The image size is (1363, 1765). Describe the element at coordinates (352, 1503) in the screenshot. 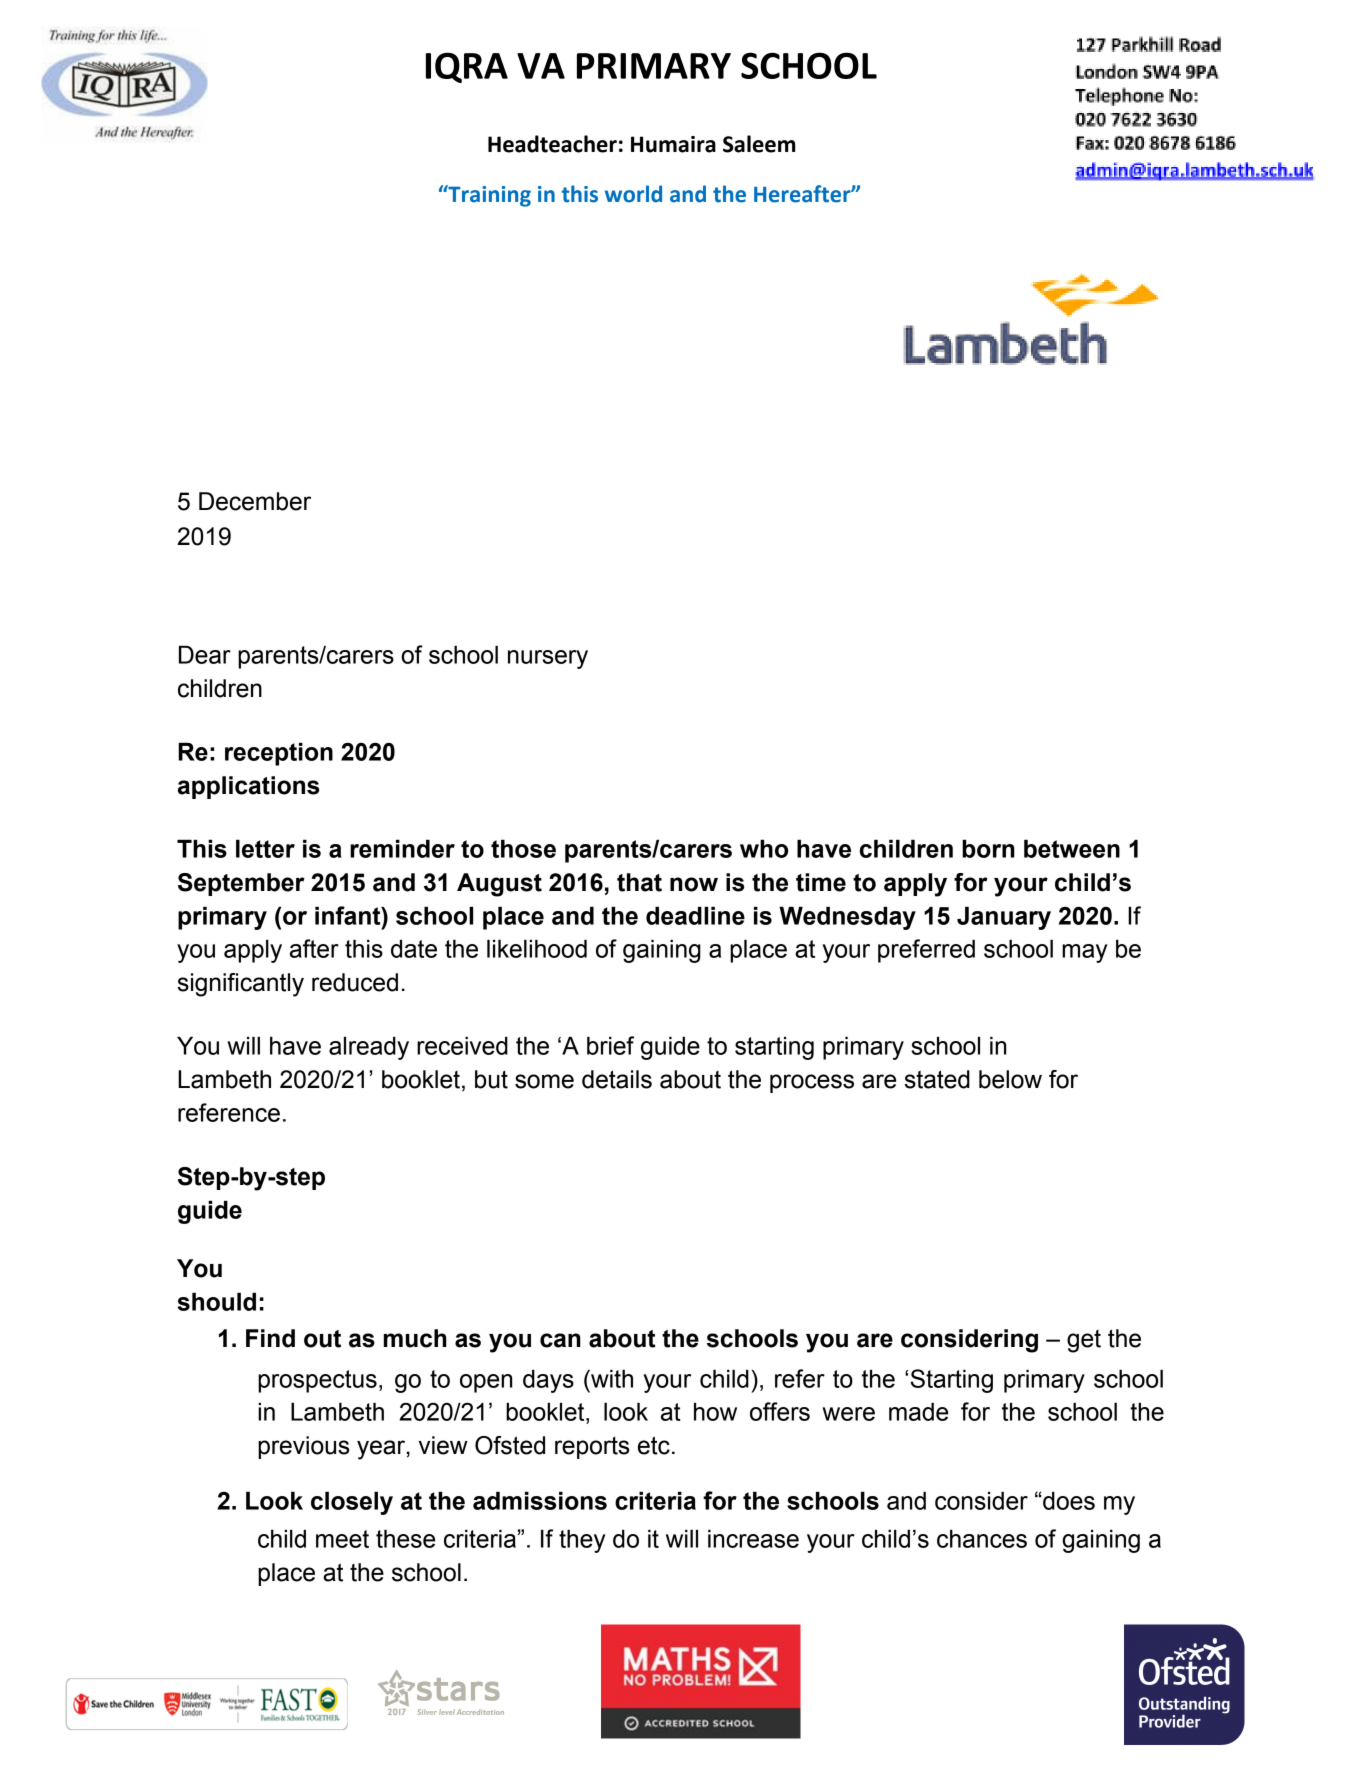

I see `closely` at that location.
